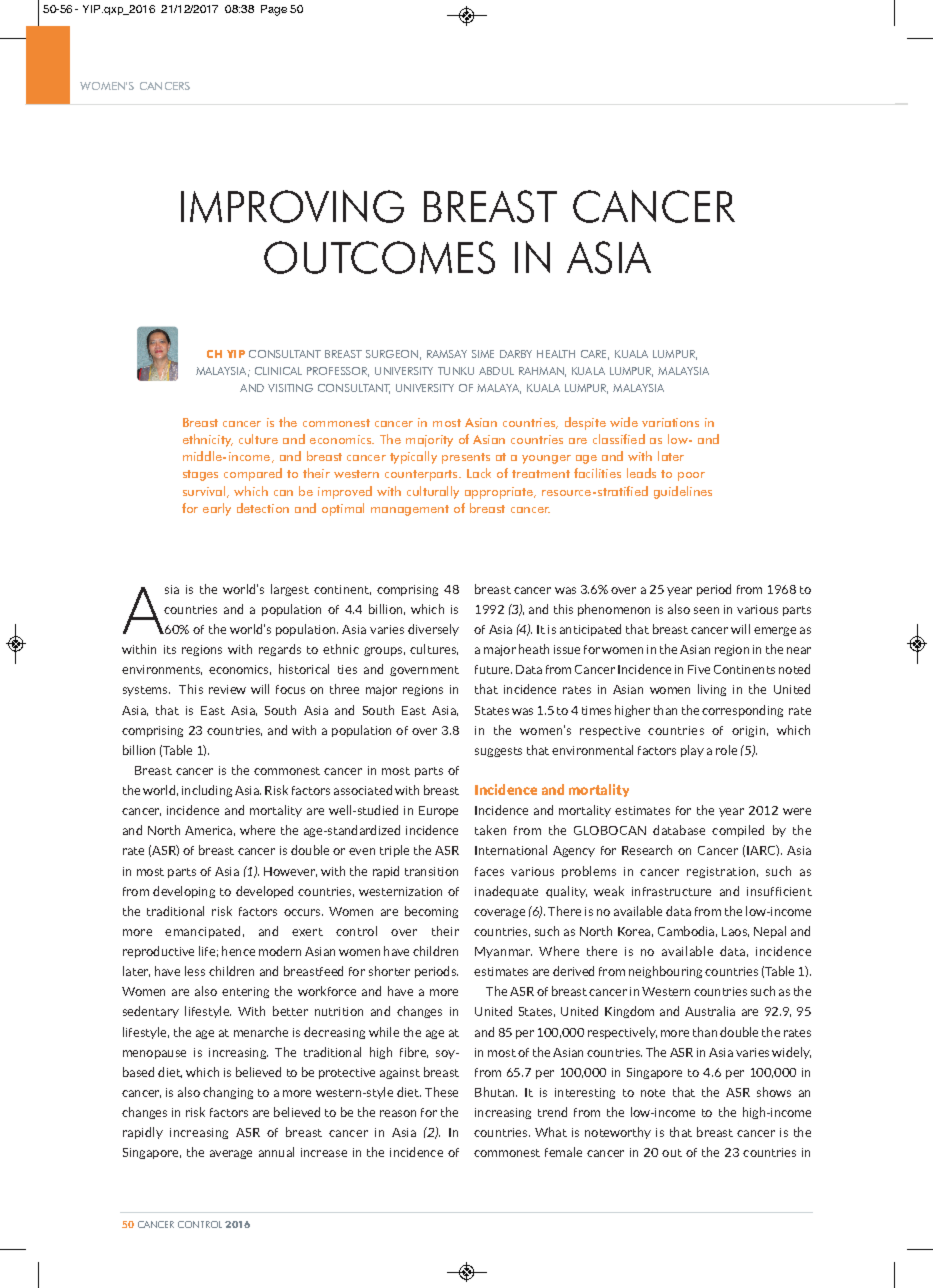  Describe the element at coordinates (441, 1092) in the screenshot. I see `These` at that location.
